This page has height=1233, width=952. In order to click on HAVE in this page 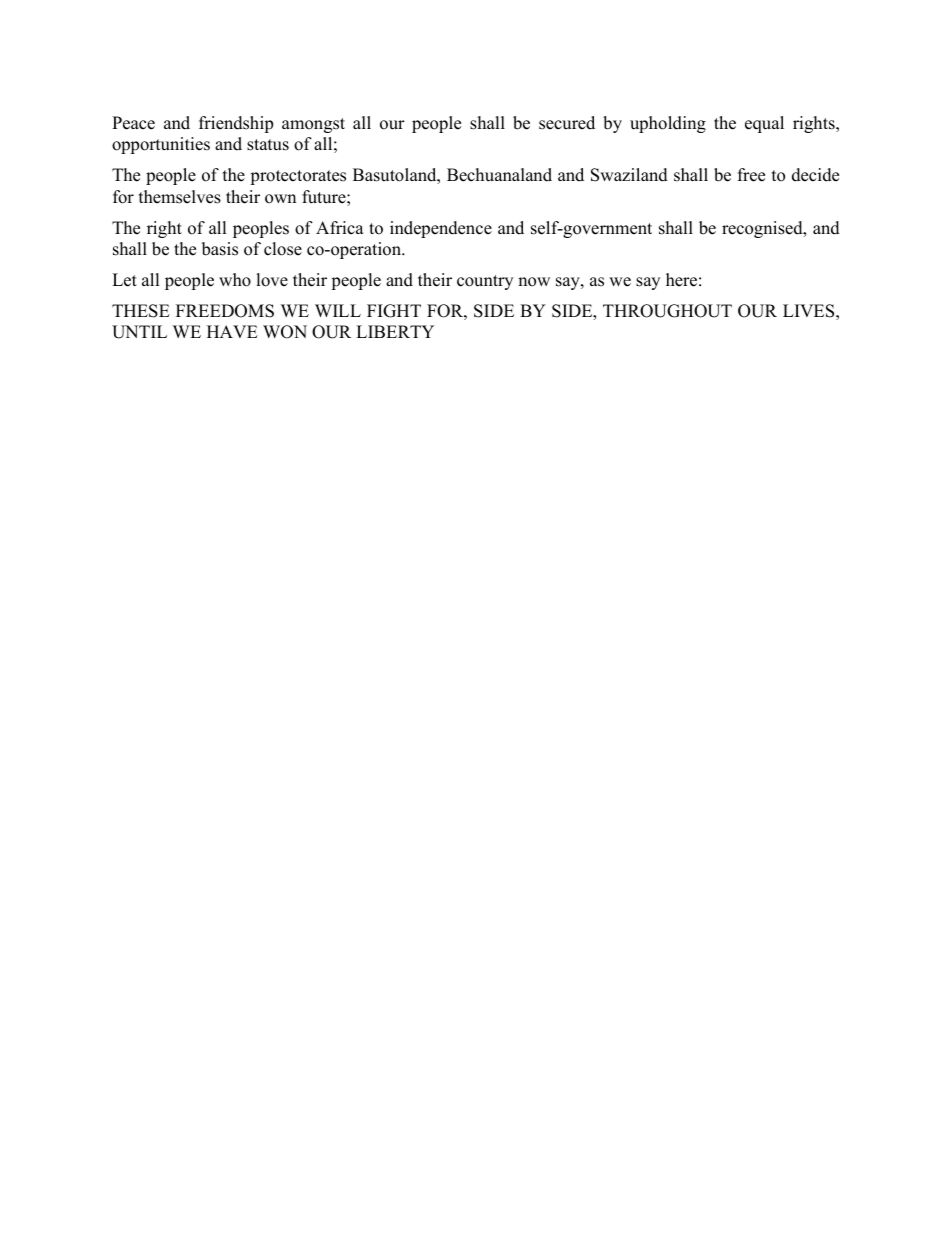, I will do `click(232, 331)`.
